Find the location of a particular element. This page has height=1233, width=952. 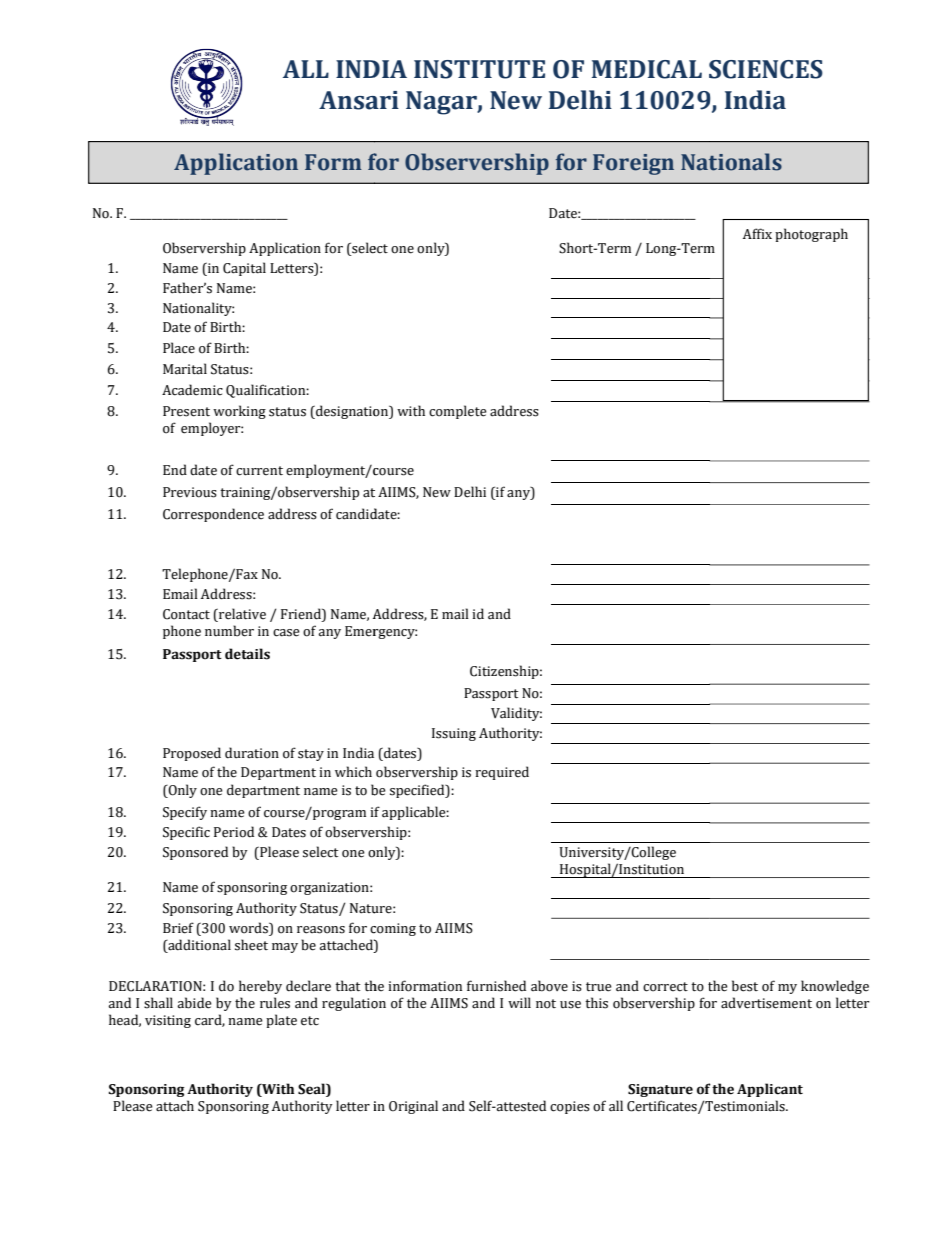

Issuing is located at coordinates (454, 734).
